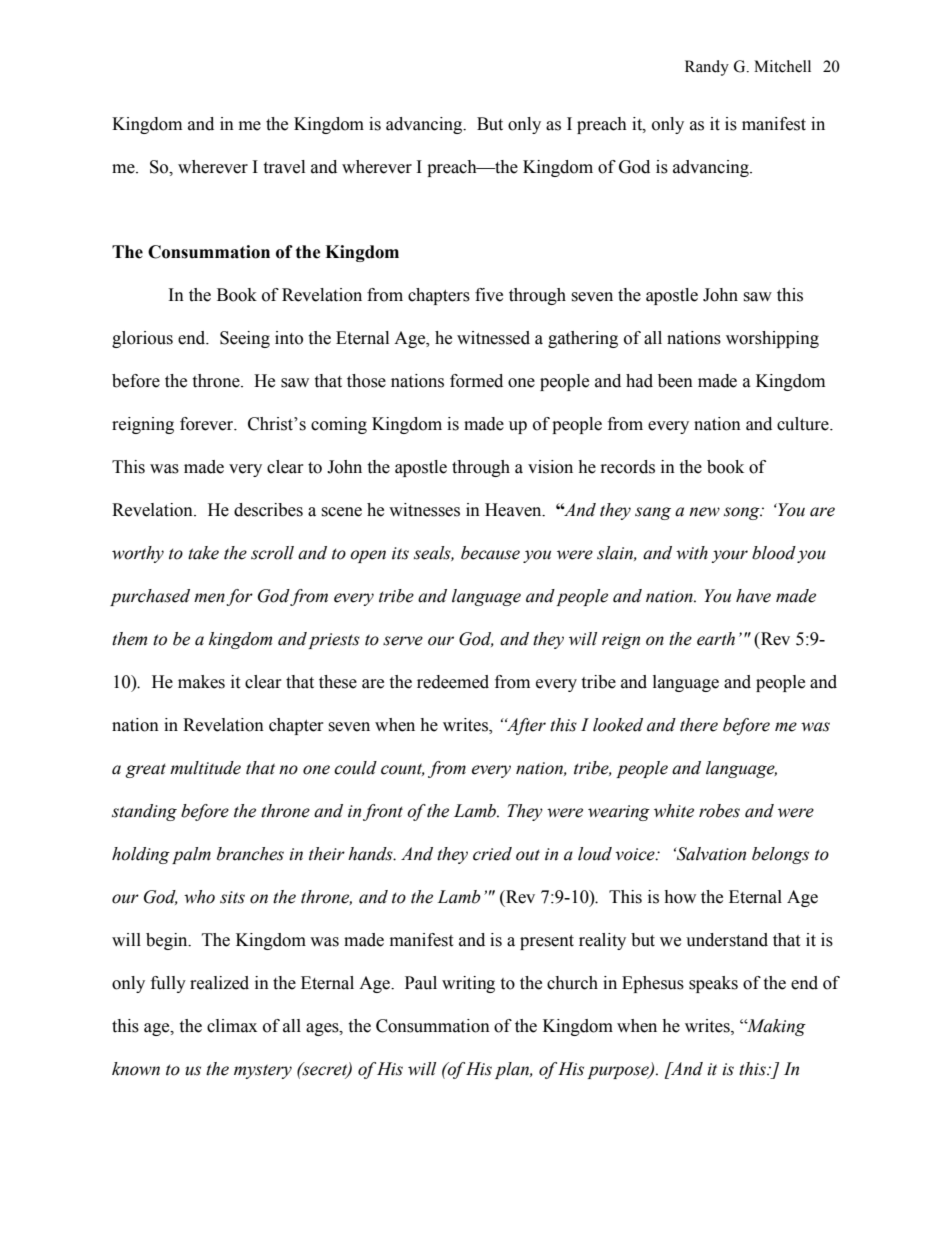 This screenshot has width=952, height=1233. Describe the element at coordinates (782, 66) in the screenshot. I see `Mitchell` at that location.
